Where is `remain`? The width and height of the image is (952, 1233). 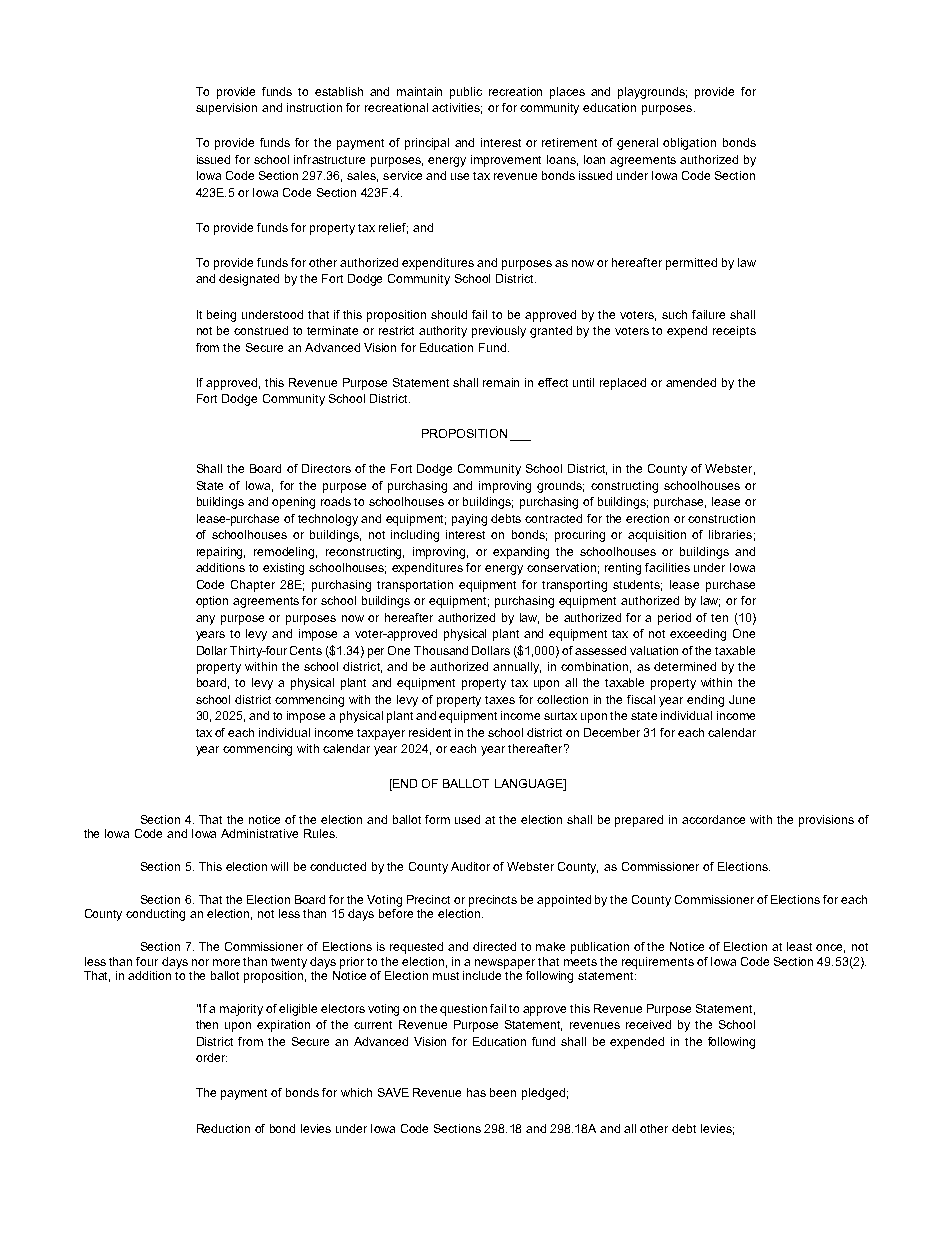
remain is located at coordinates (501, 382).
